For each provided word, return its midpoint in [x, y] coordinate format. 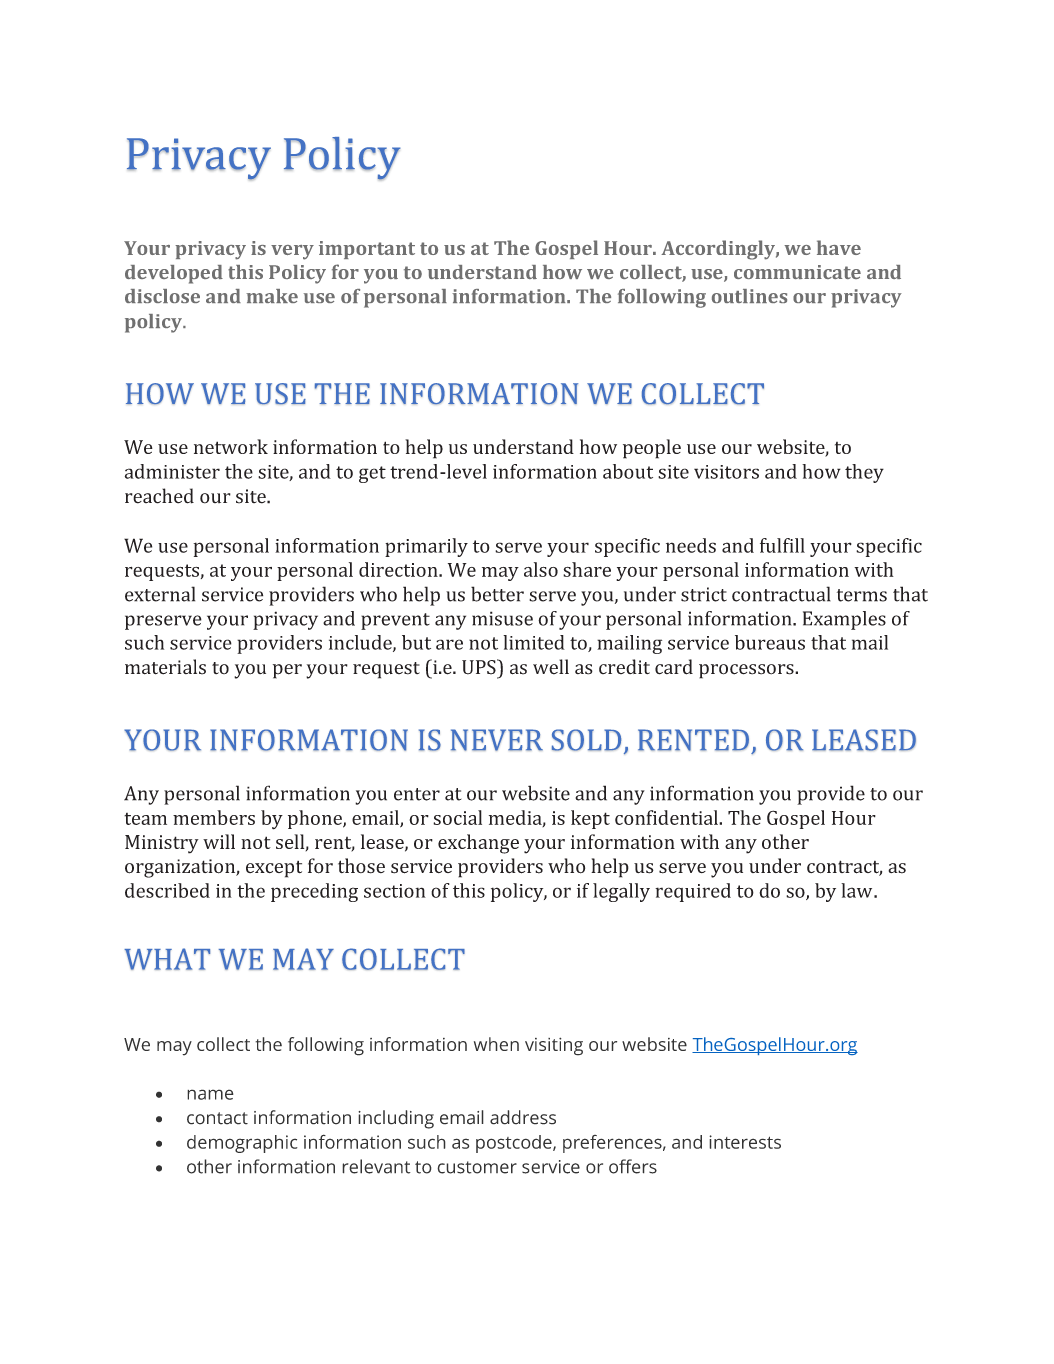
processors [747, 671]
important [367, 250]
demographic [242, 1144]
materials [165, 667]
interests [745, 1142]
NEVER [497, 740]
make [272, 296]
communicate [797, 272]
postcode [515, 1144]
